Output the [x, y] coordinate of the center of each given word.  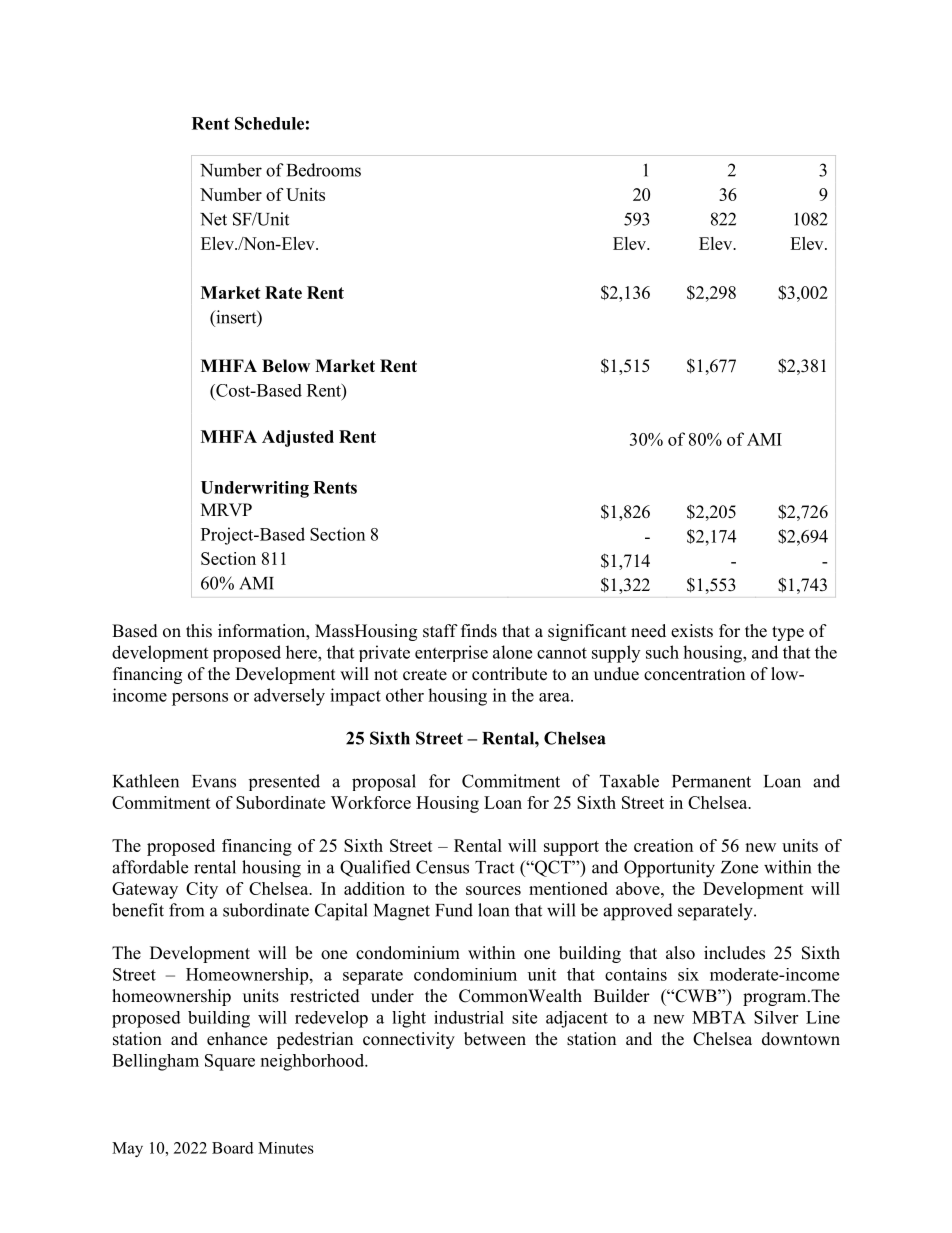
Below [286, 366]
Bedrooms [324, 170]
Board [233, 1148]
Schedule [269, 123]
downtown [801, 1039]
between [495, 1039]
